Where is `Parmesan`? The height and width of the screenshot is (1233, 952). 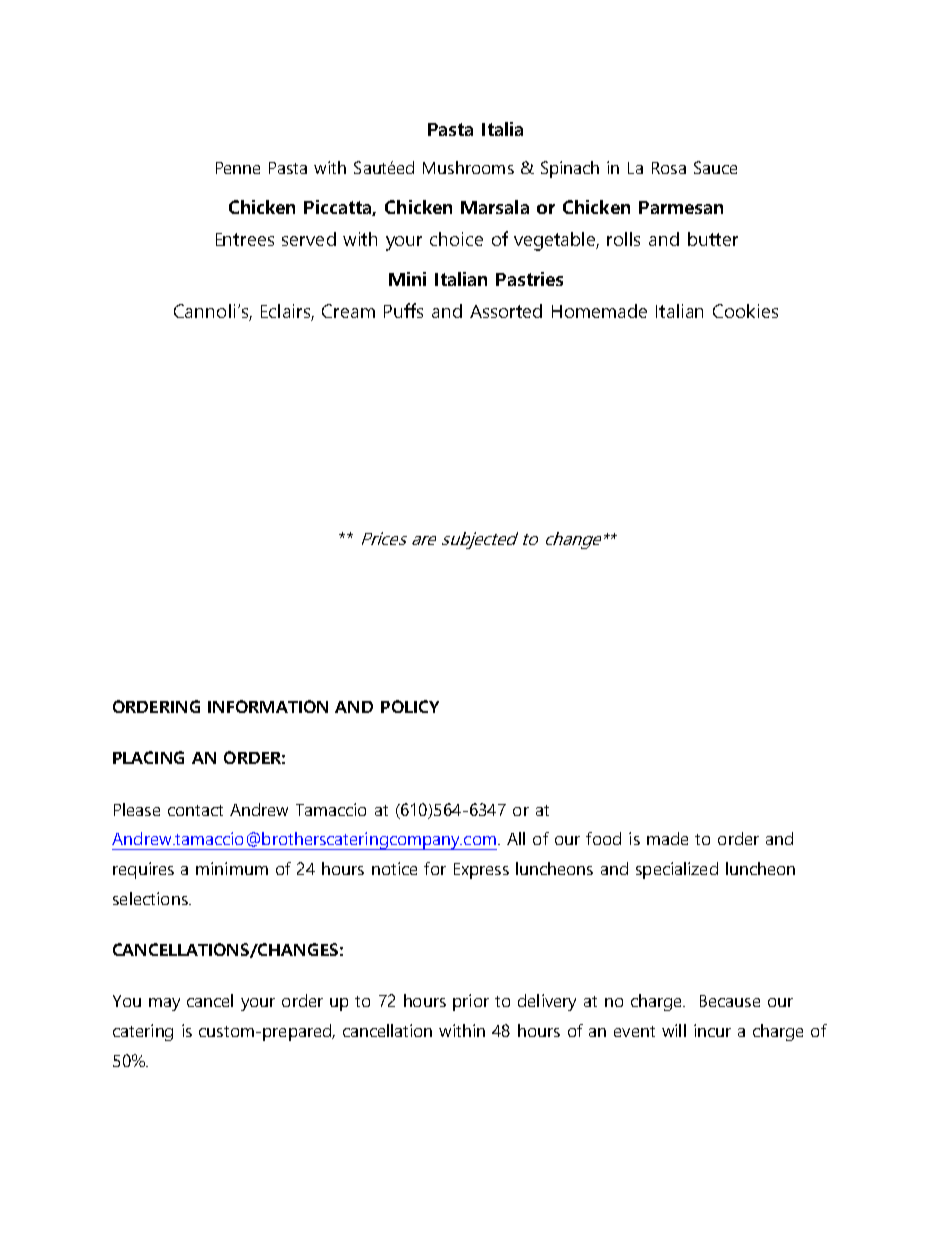
Parmesan is located at coordinates (681, 207).
